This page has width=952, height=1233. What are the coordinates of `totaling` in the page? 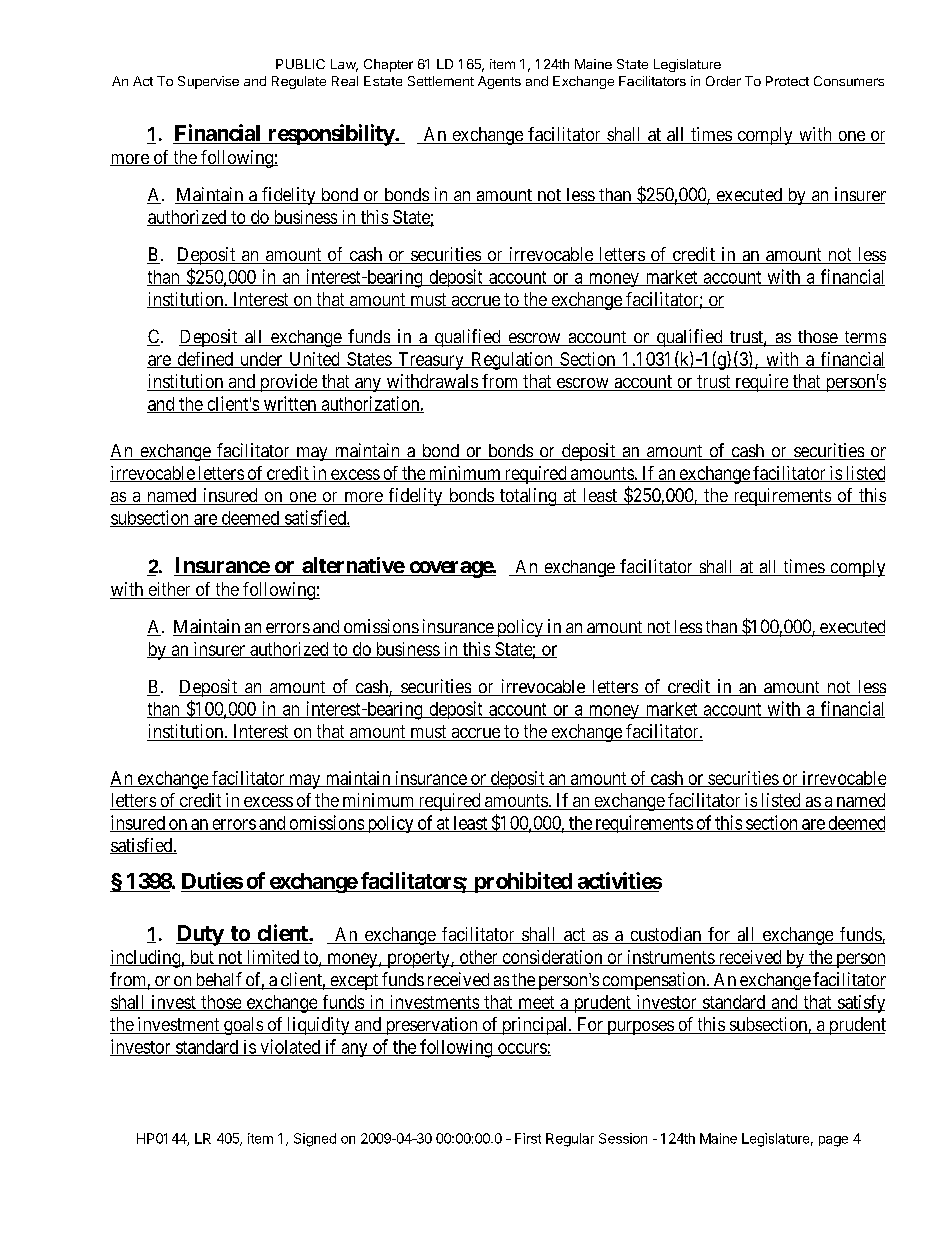 It's located at (528, 497).
